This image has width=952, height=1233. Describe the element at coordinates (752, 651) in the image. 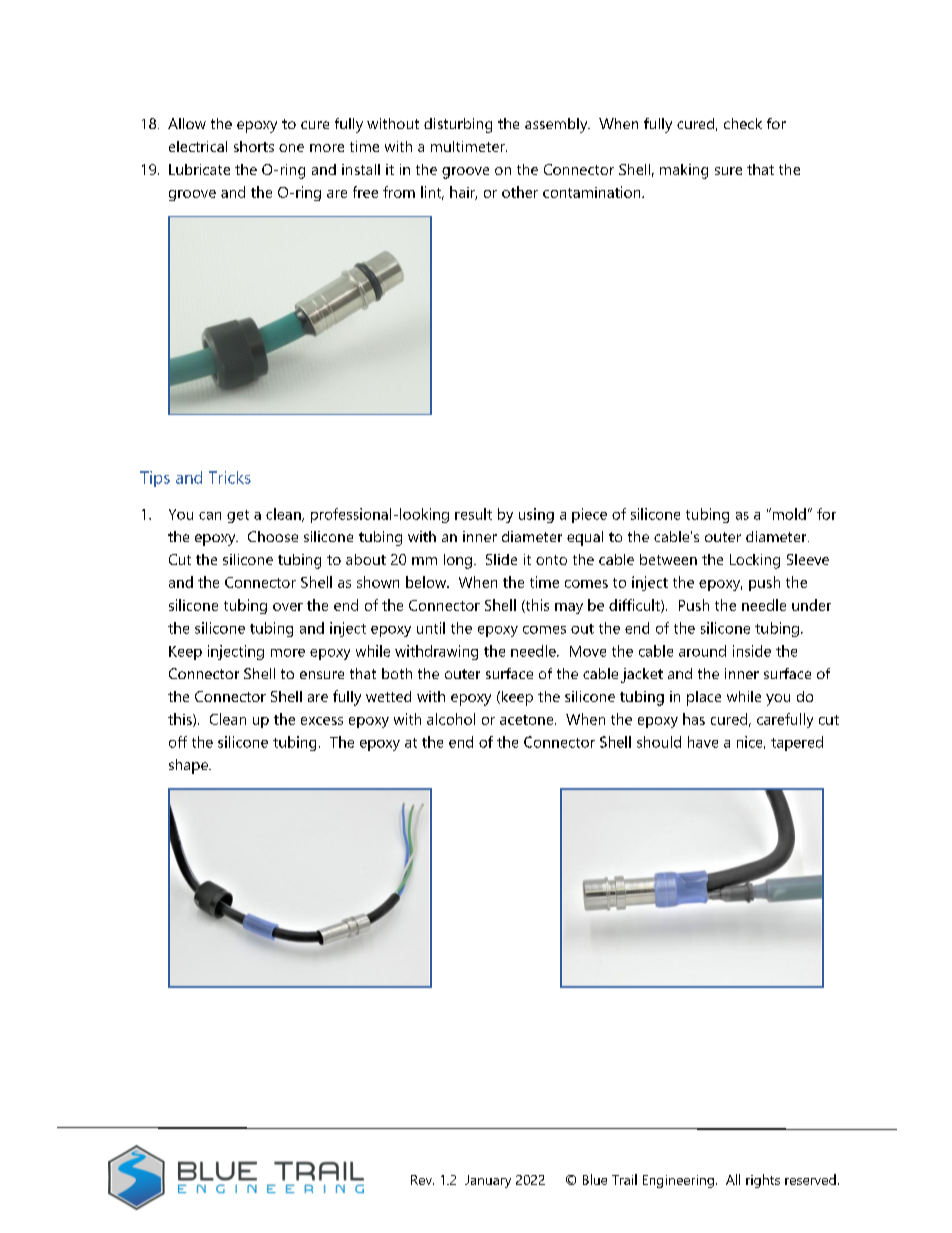

I see `inside` at that location.
